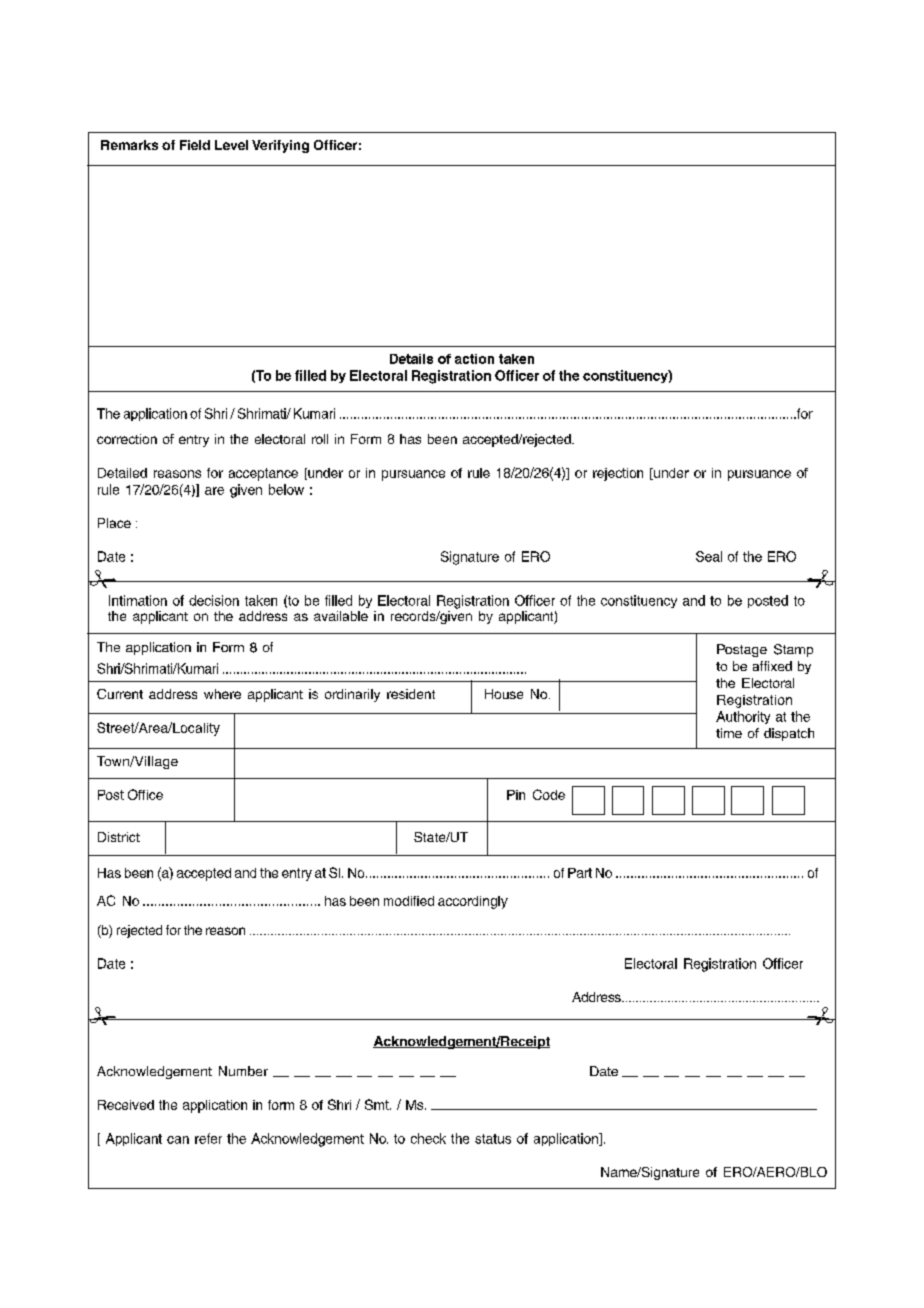 This screenshot has width=924, height=1308. Describe the element at coordinates (474, 359) in the screenshot. I see `action` at that location.
